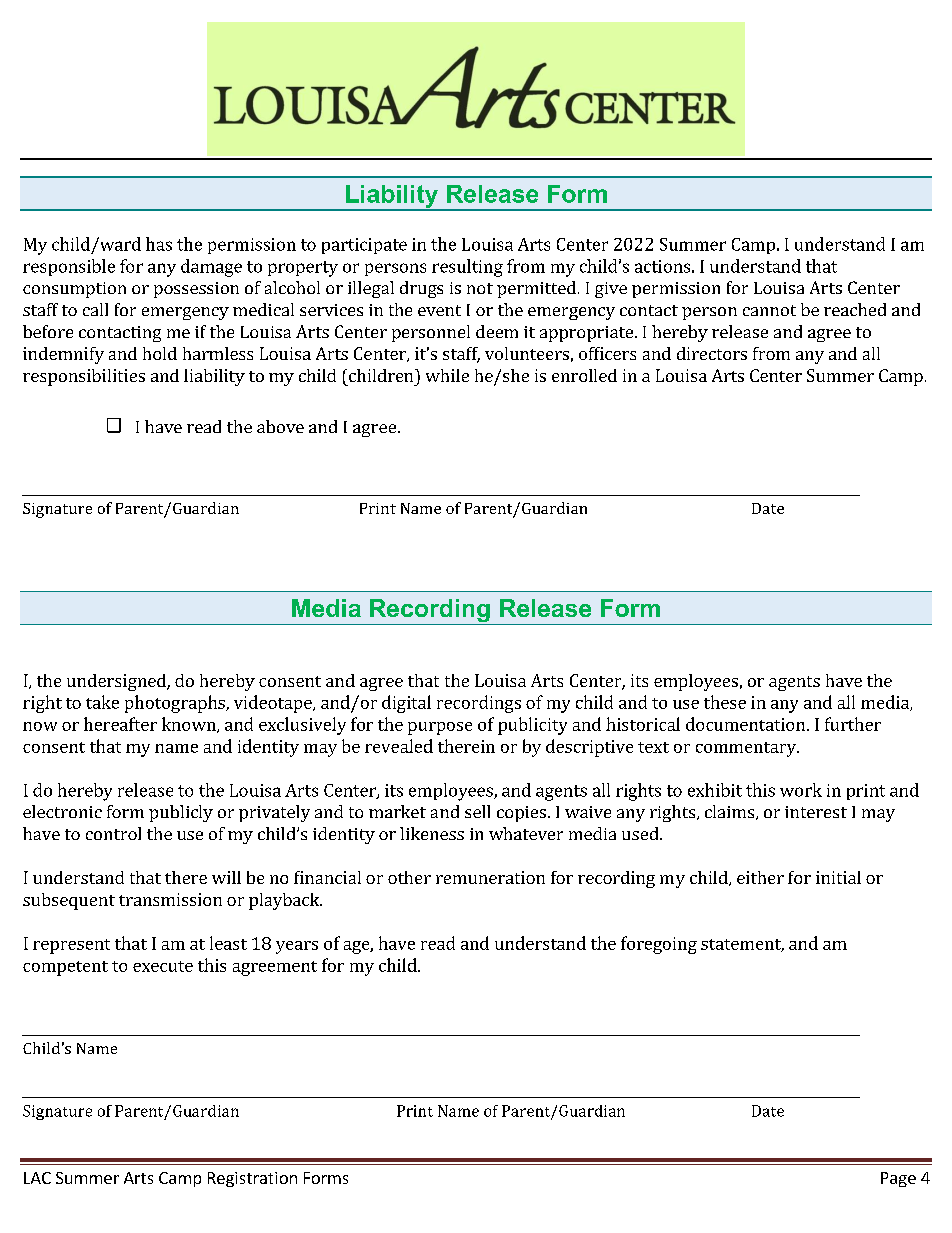 This screenshot has width=952, height=1233. Describe the element at coordinates (120, 724) in the screenshot. I see `hereafter` at that location.
